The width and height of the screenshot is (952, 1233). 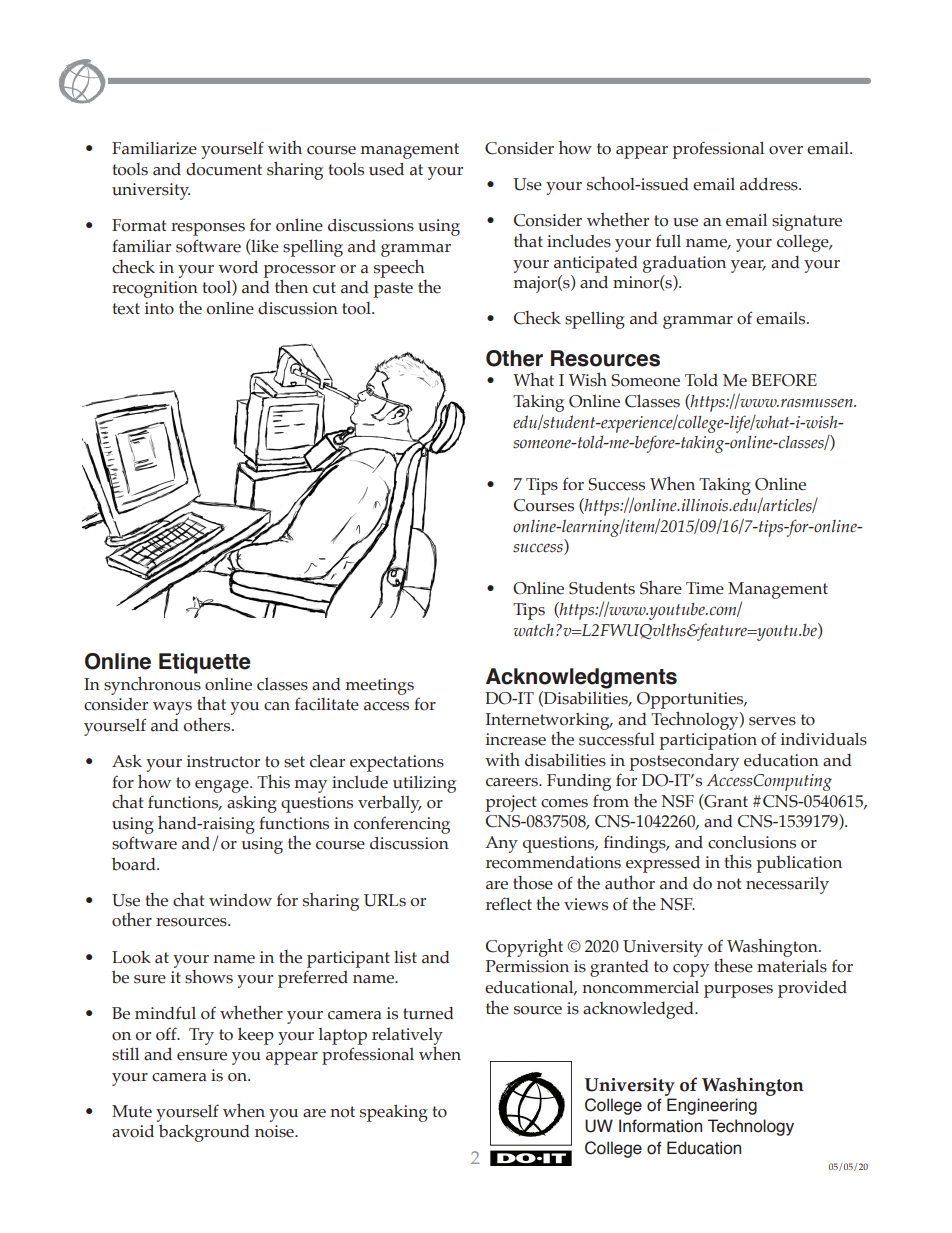 What do you see at coordinates (511, 803) in the screenshot?
I see `project` at bounding box center [511, 803].
